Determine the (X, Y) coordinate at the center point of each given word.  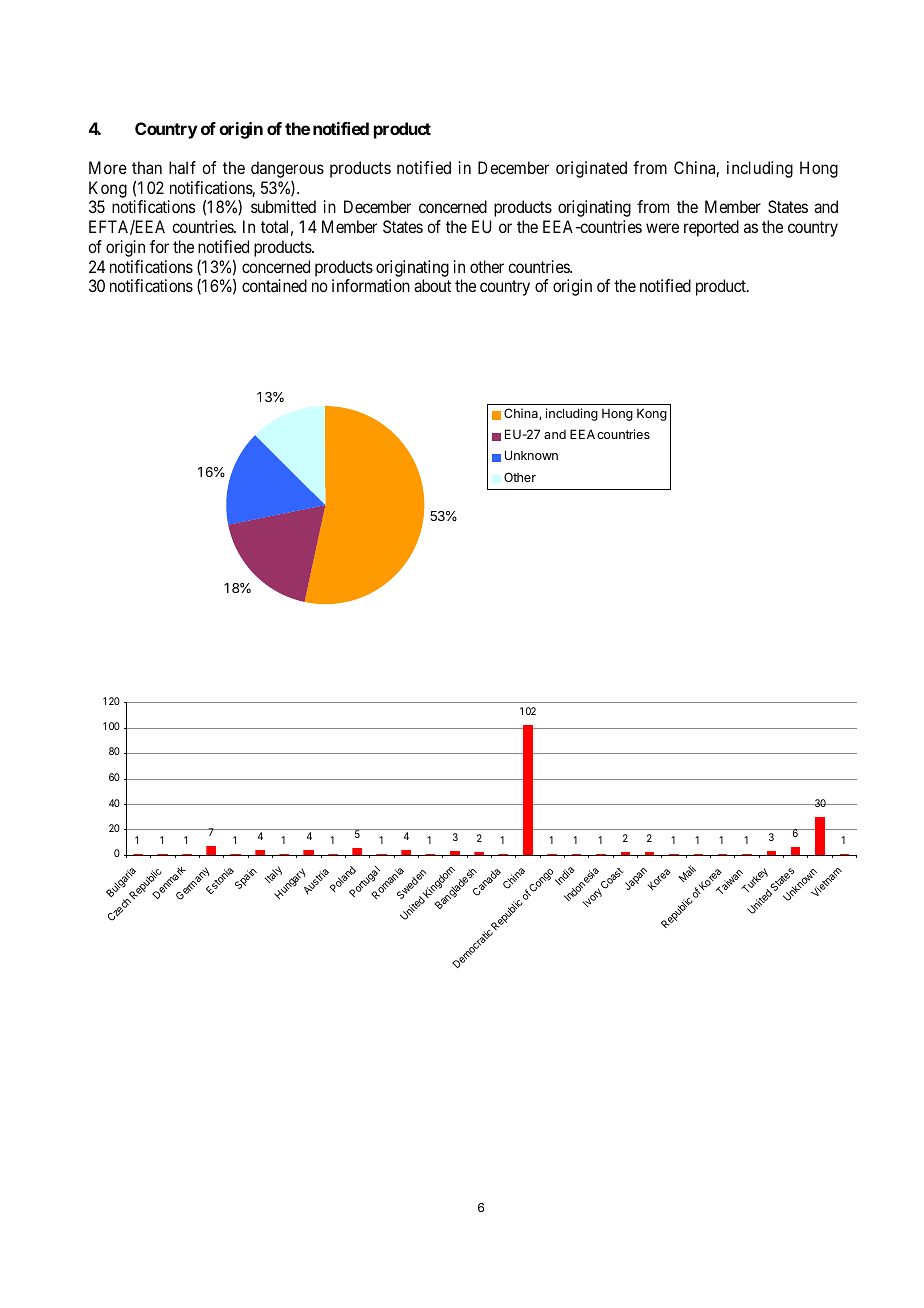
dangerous (287, 169)
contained (274, 285)
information (371, 285)
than (147, 167)
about (432, 285)
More (108, 167)
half (182, 167)
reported (711, 228)
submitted (283, 206)
